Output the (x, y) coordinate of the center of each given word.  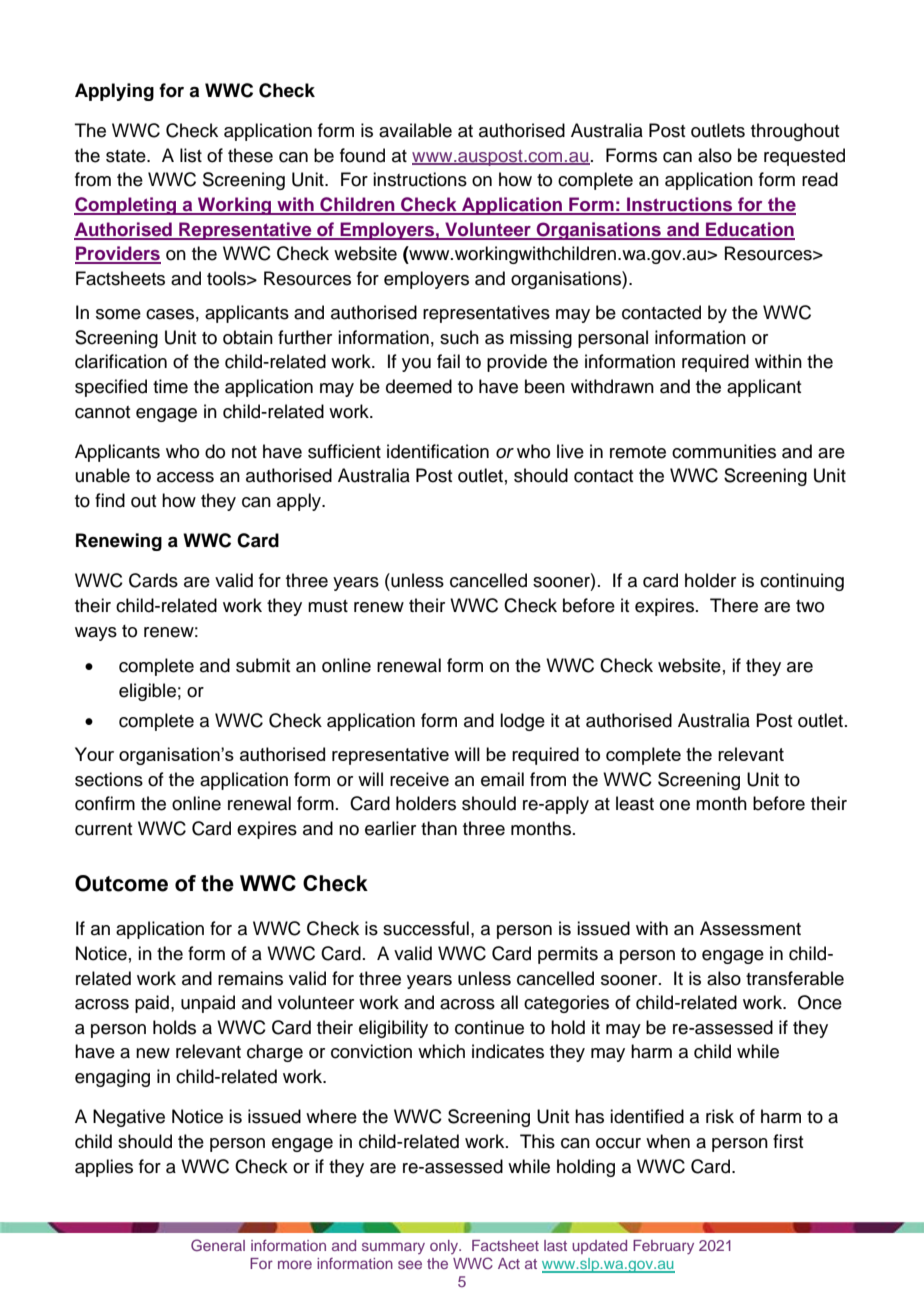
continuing (802, 582)
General (218, 1245)
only (445, 1247)
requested (804, 157)
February (663, 1247)
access (185, 477)
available (415, 130)
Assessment (750, 928)
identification (438, 451)
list (191, 155)
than (439, 828)
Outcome (121, 883)
